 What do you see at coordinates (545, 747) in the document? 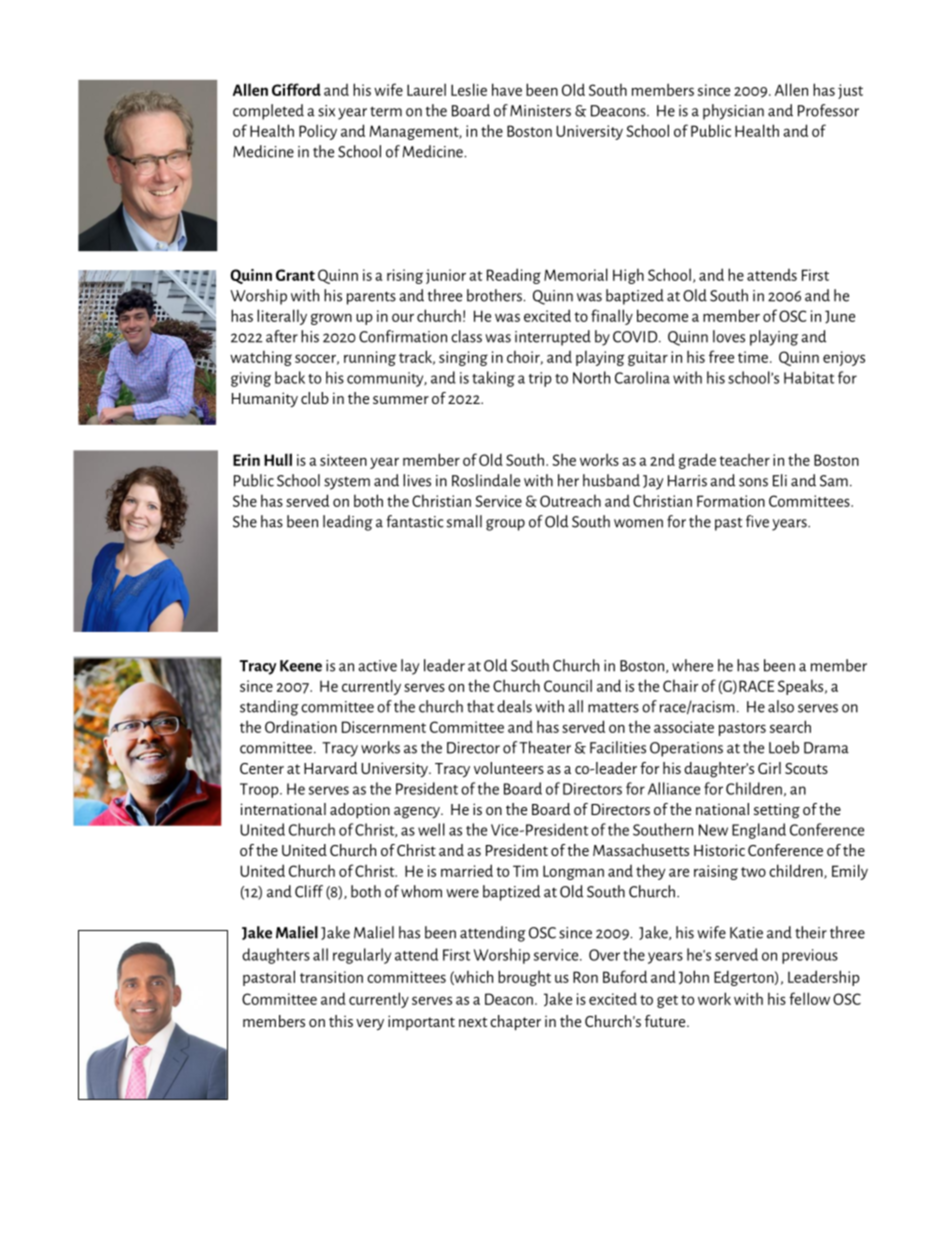
I see `Theater` at bounding box center [545, 747].
